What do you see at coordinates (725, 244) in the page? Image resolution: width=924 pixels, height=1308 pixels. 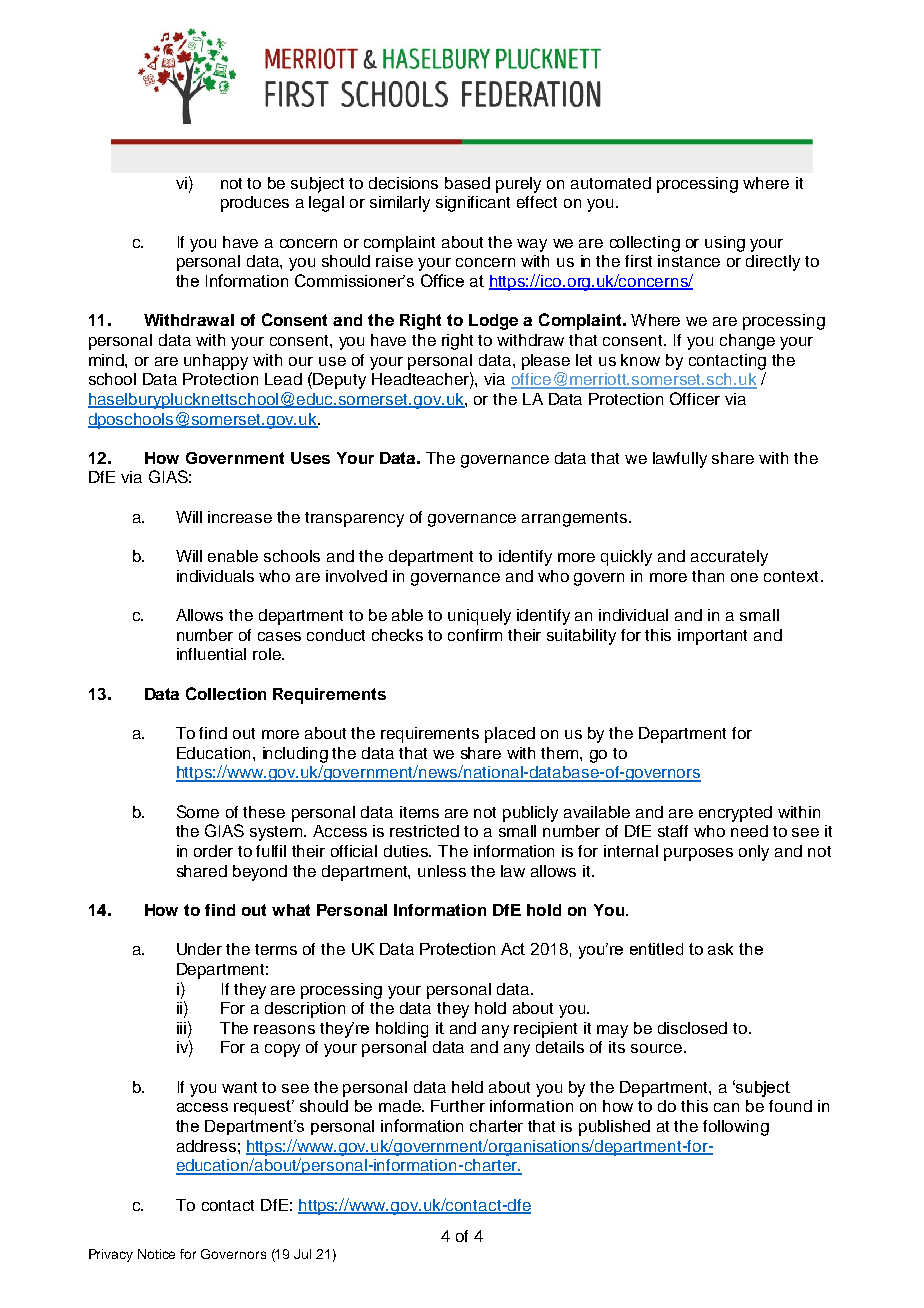 I see `using` at bounding box center [725, 244].
